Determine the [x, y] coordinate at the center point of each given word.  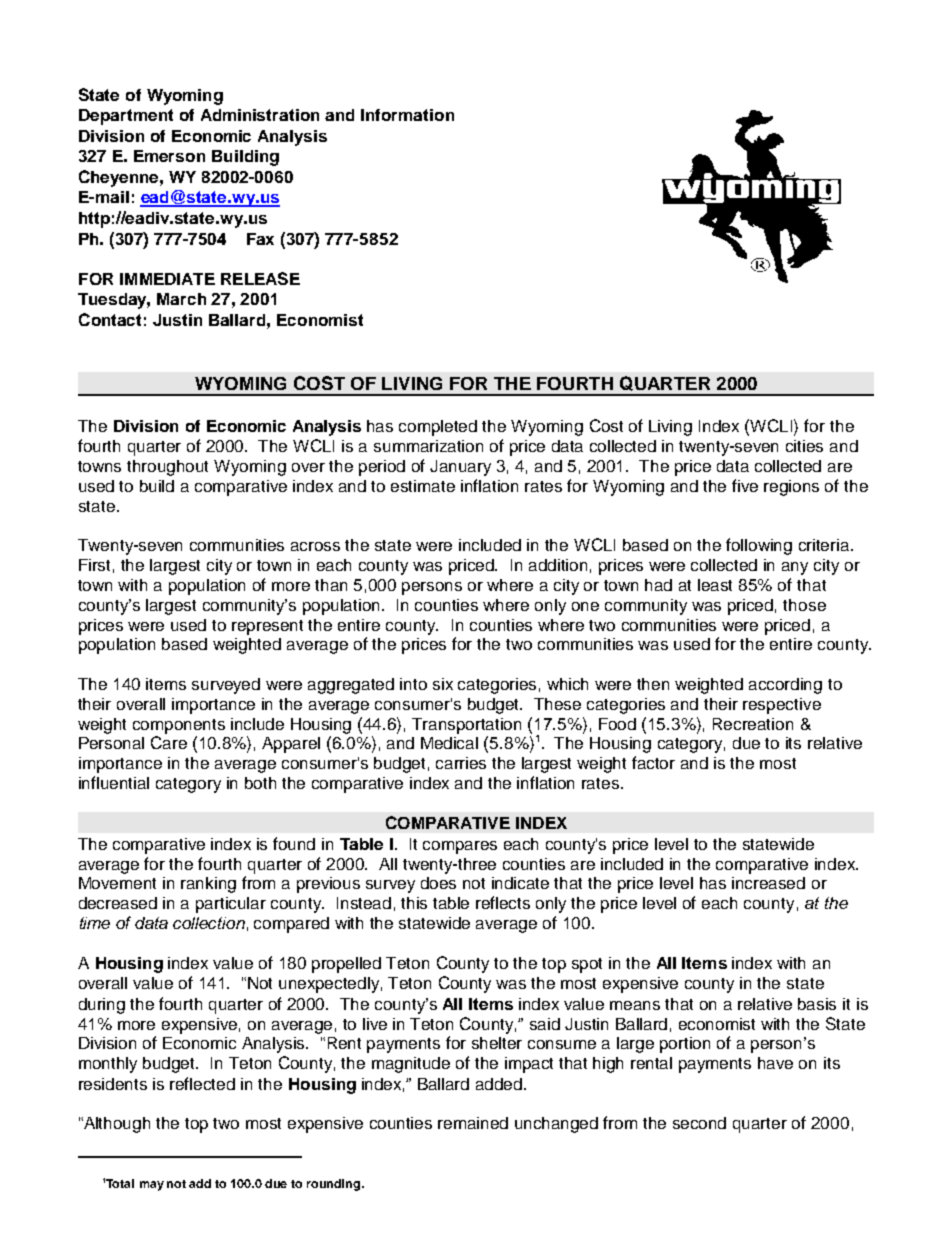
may [152, 1186]
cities [804, 446]
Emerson [169, 156]
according [785, 686]
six [443, 684]
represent [267, 627]
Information [407, 115]
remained [473, 1123]
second [699, 1123]
